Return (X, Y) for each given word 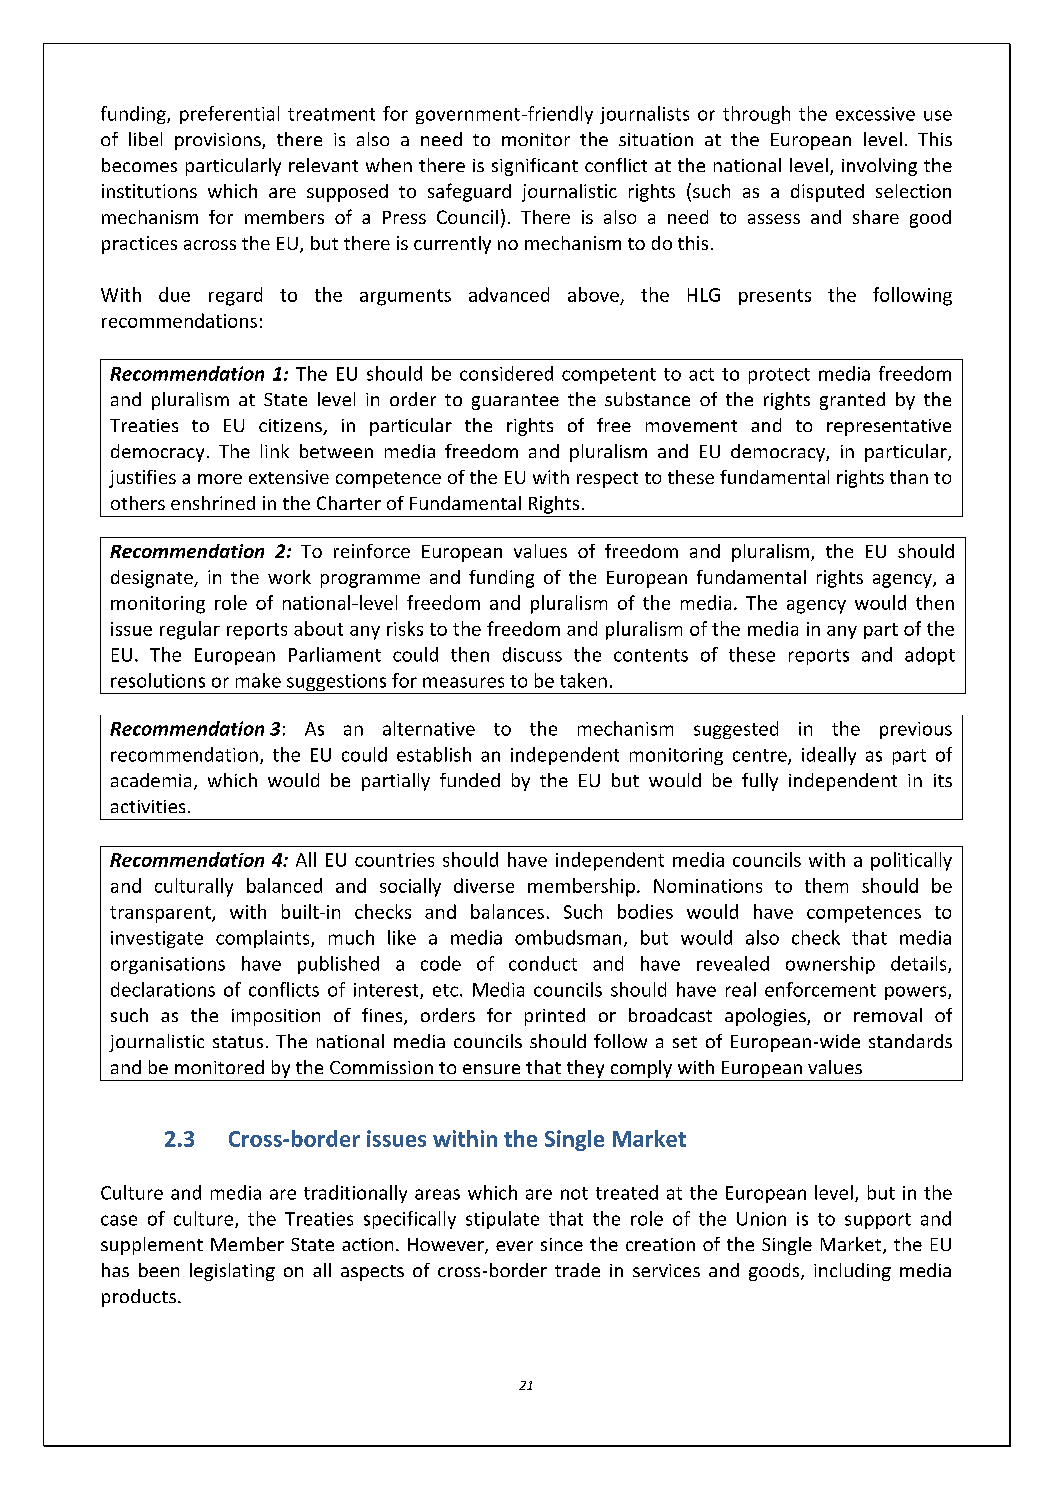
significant (535, 167)
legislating (232, 1272)
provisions (219, 141)
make (258, 680)
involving (879, 167)
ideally (829, 756)
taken (583, 680)
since (562, 1244)
